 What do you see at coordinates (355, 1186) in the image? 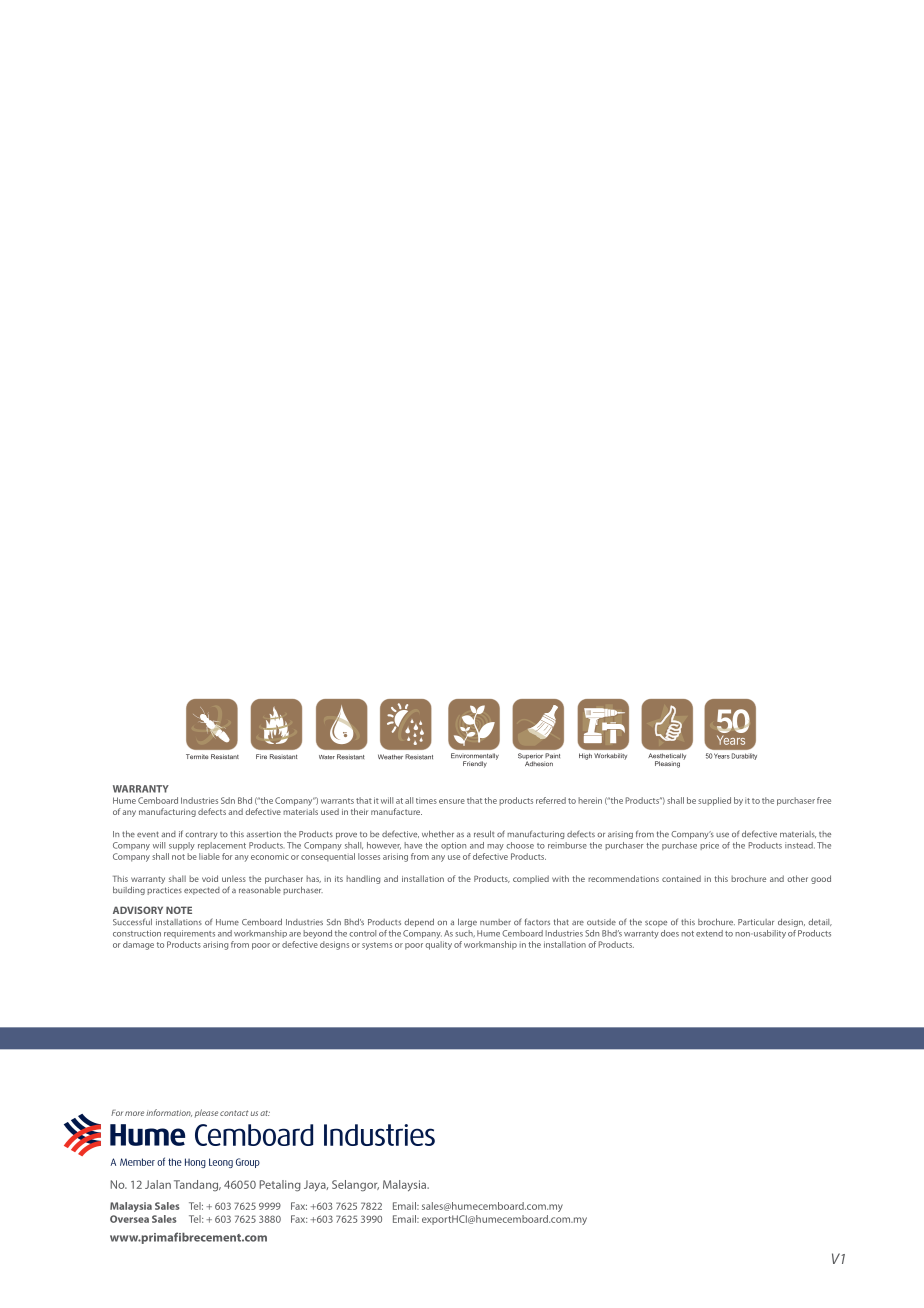
I see `Selangor` at bounding box center [355, 1186].
